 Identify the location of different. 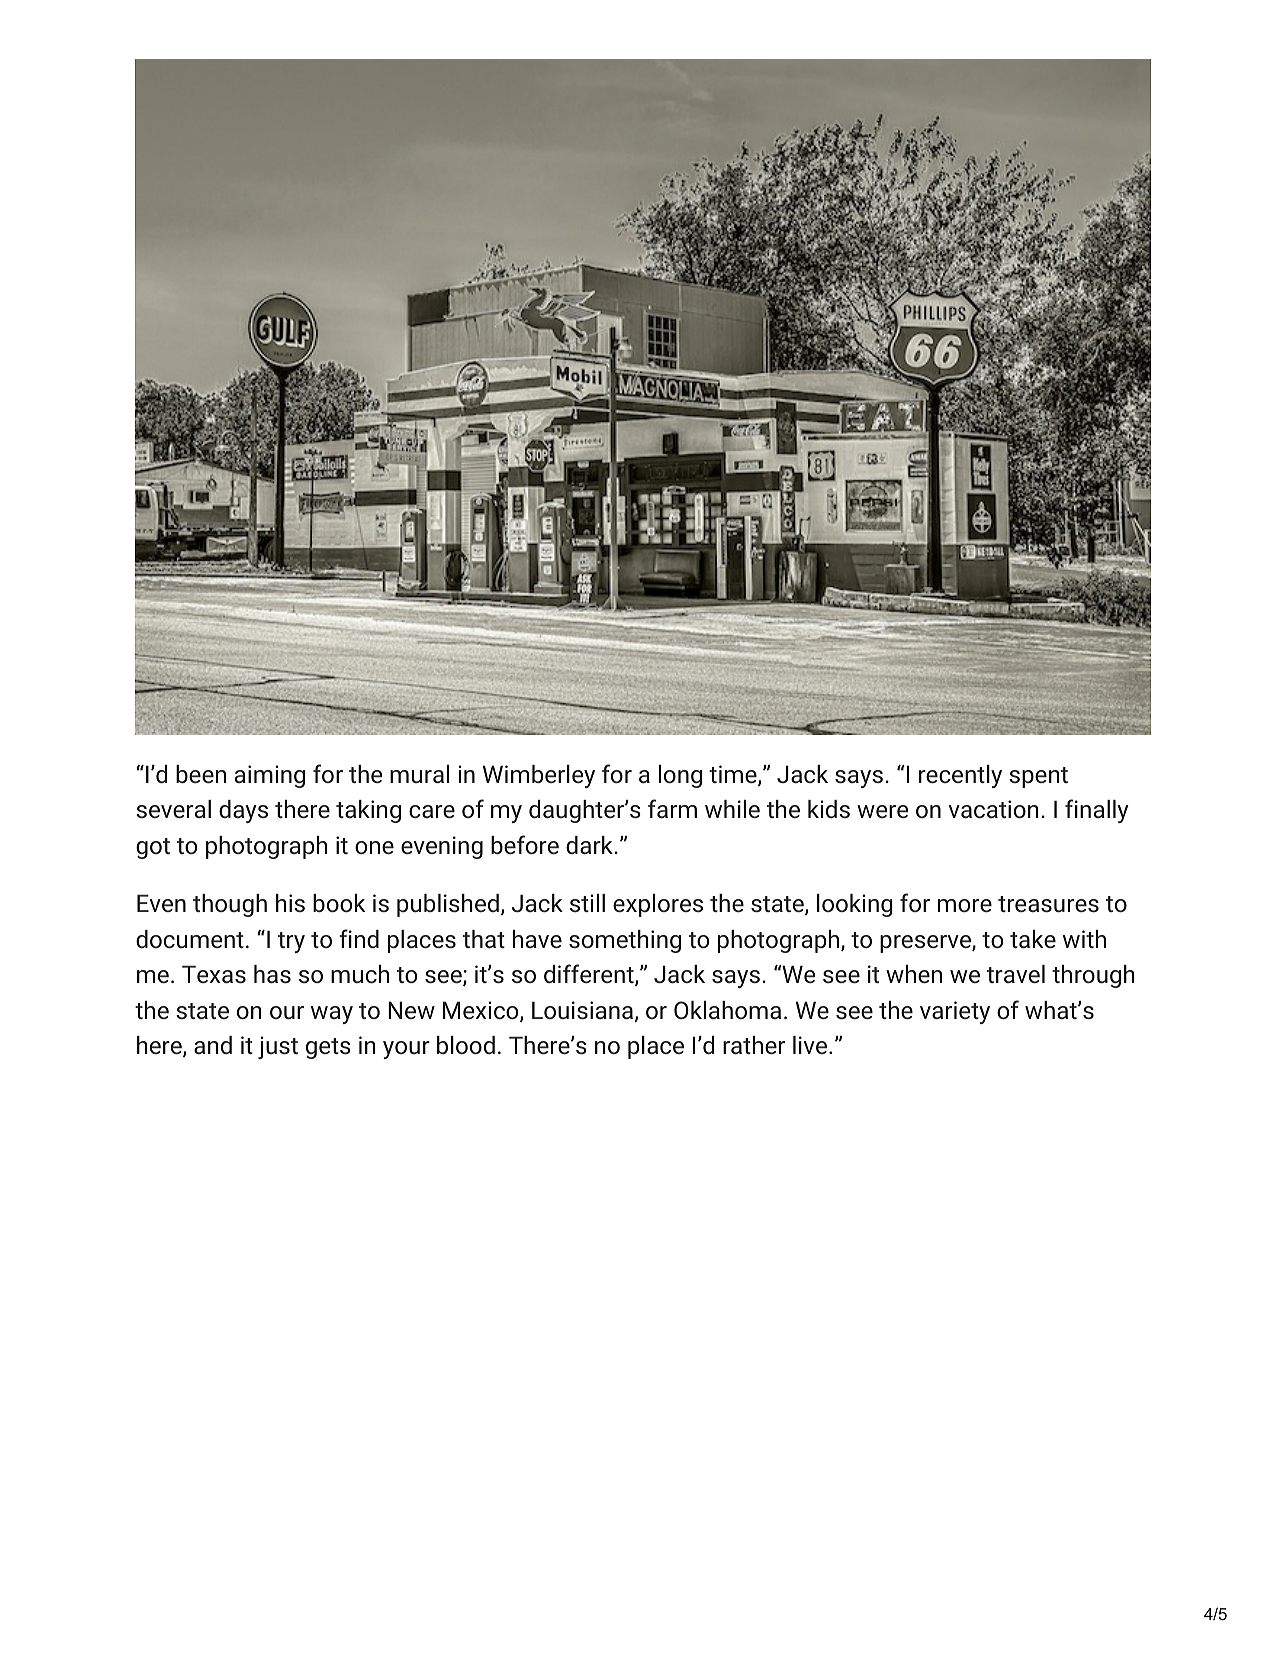
(590, 975).
